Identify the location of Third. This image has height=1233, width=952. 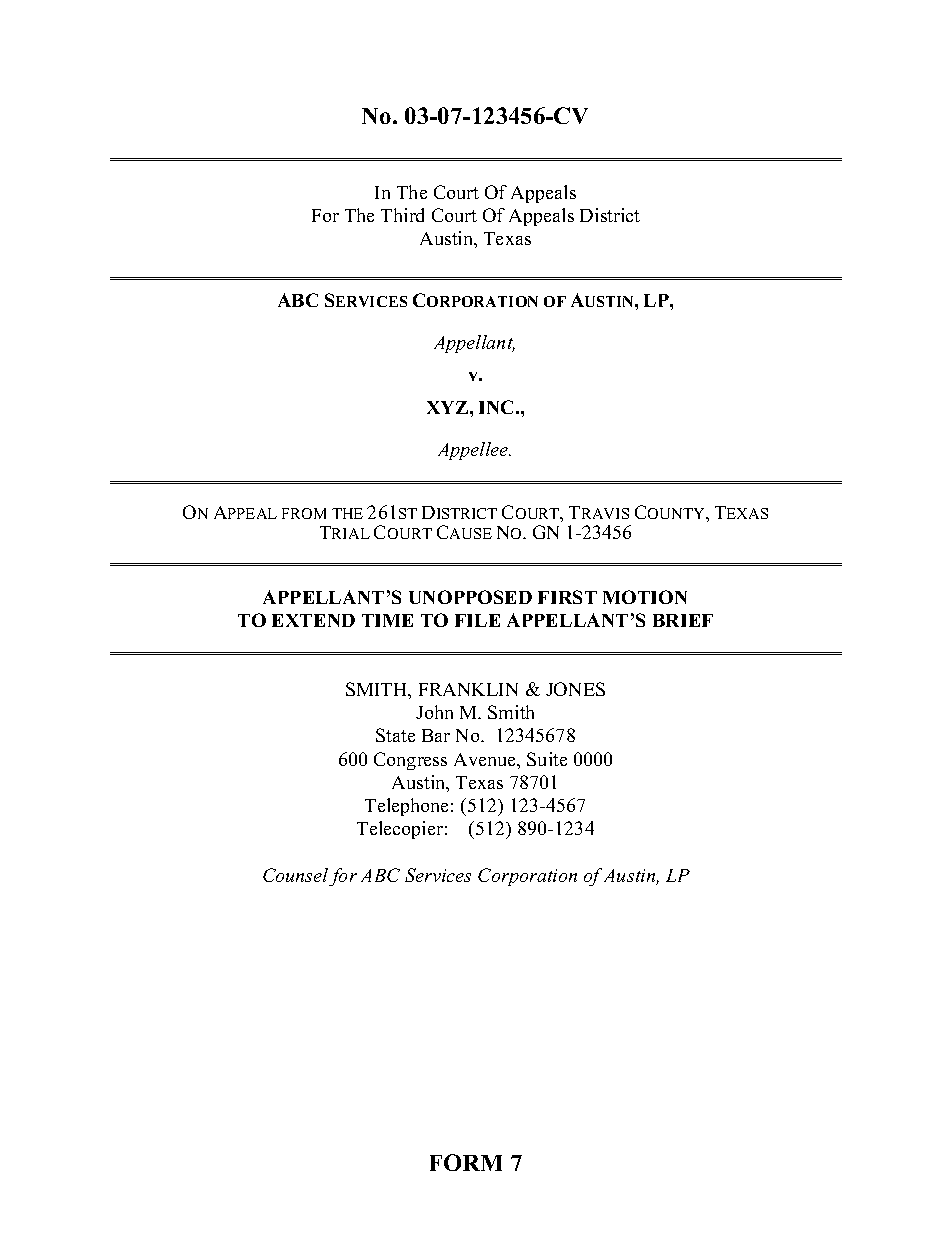
(402, 215).
